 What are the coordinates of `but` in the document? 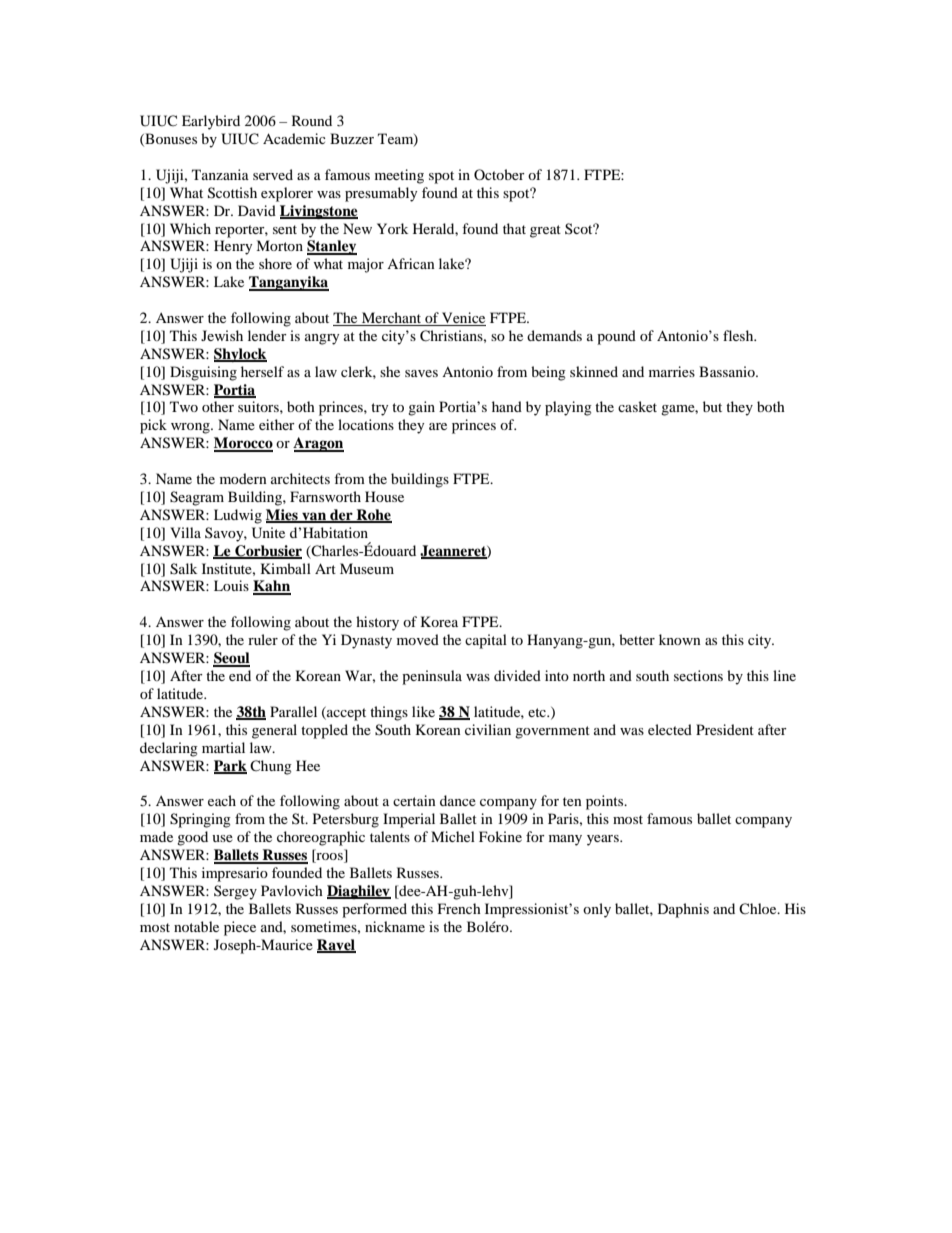 It's located at (712, 406).
